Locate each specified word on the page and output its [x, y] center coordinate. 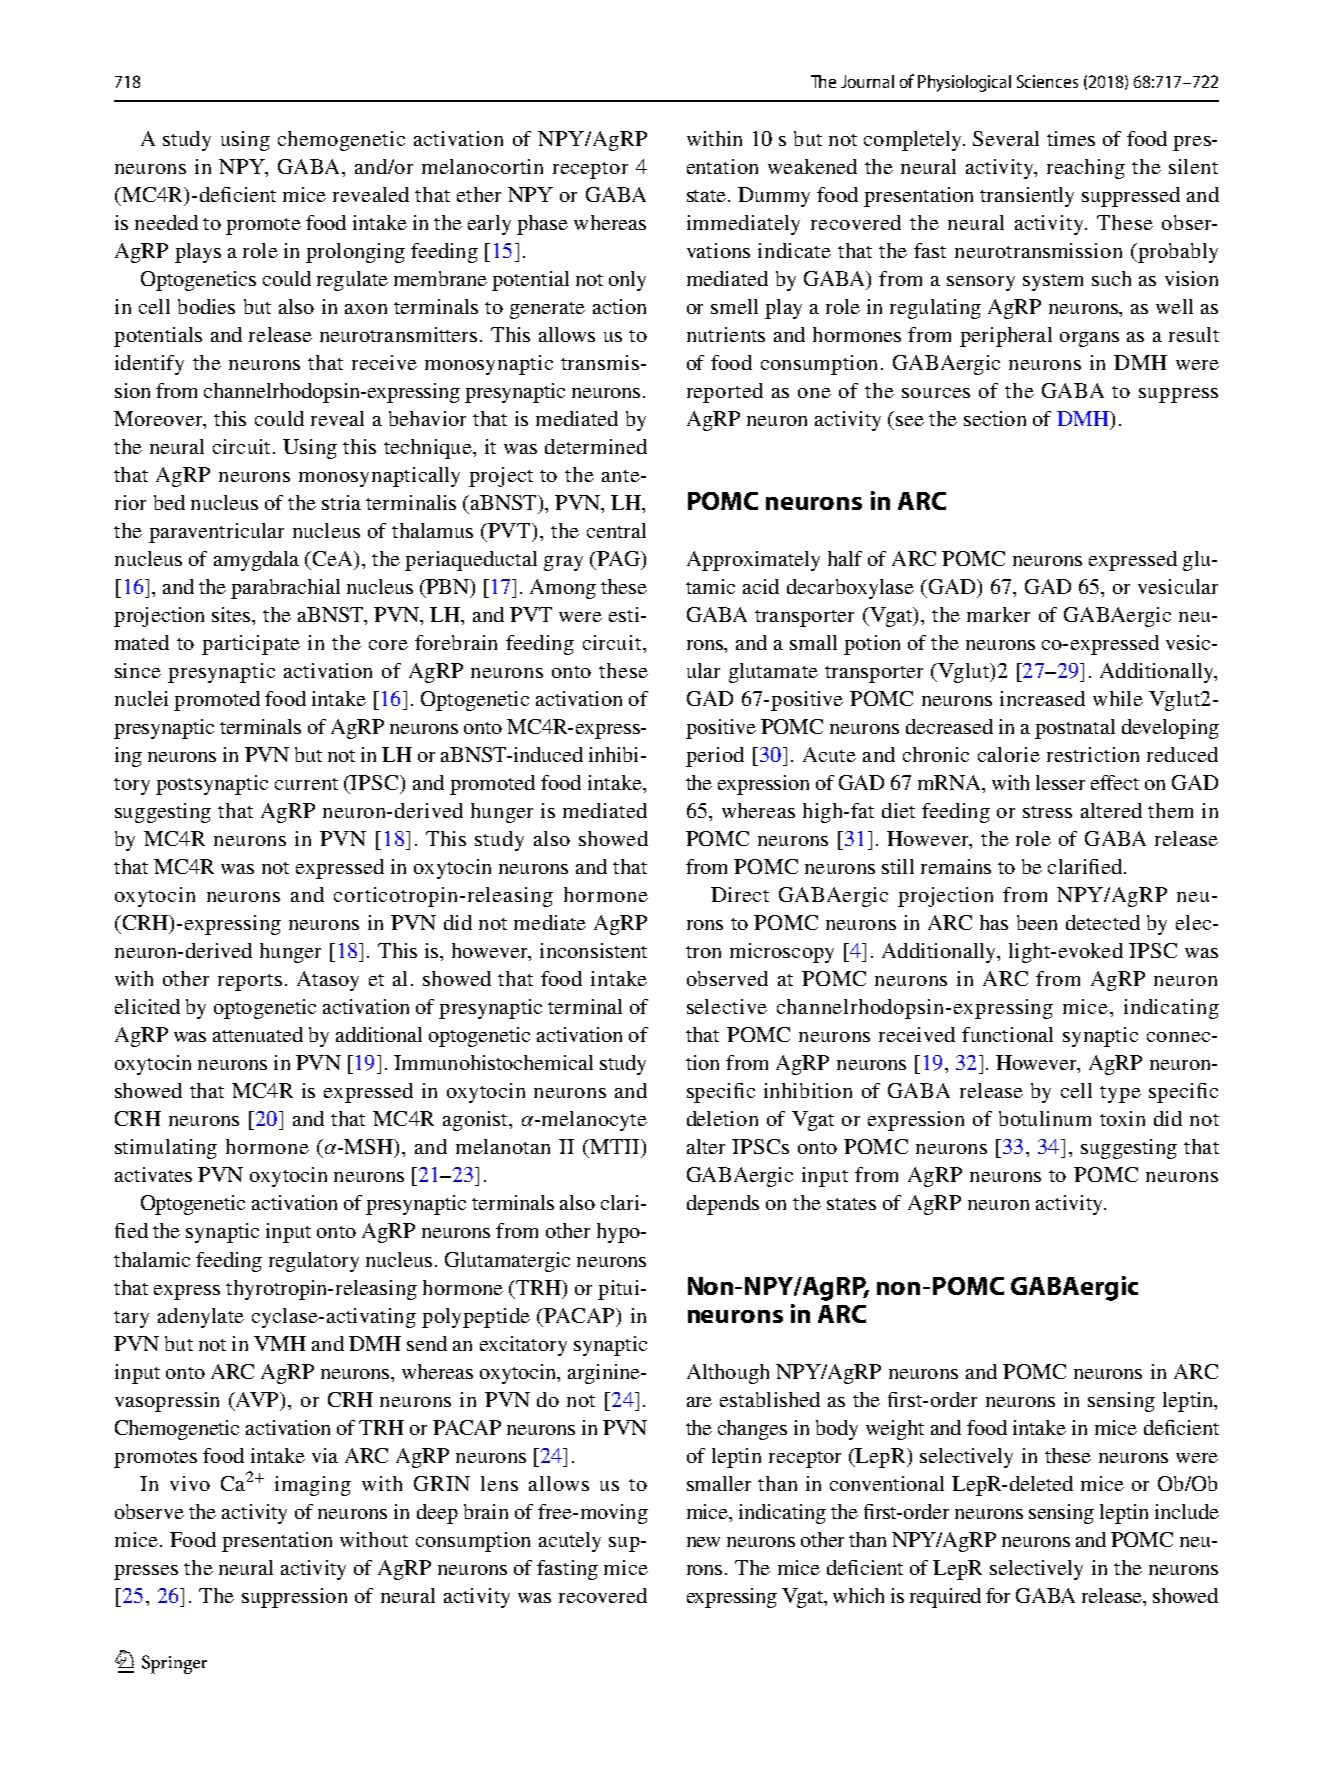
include [1187, 1511]
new [703, 1542]
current [306, 784]
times [1071, 138]
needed [166, 222]
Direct [740, 894]
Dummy [774, 197]
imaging [313, 1486]
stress [1047, 812]
